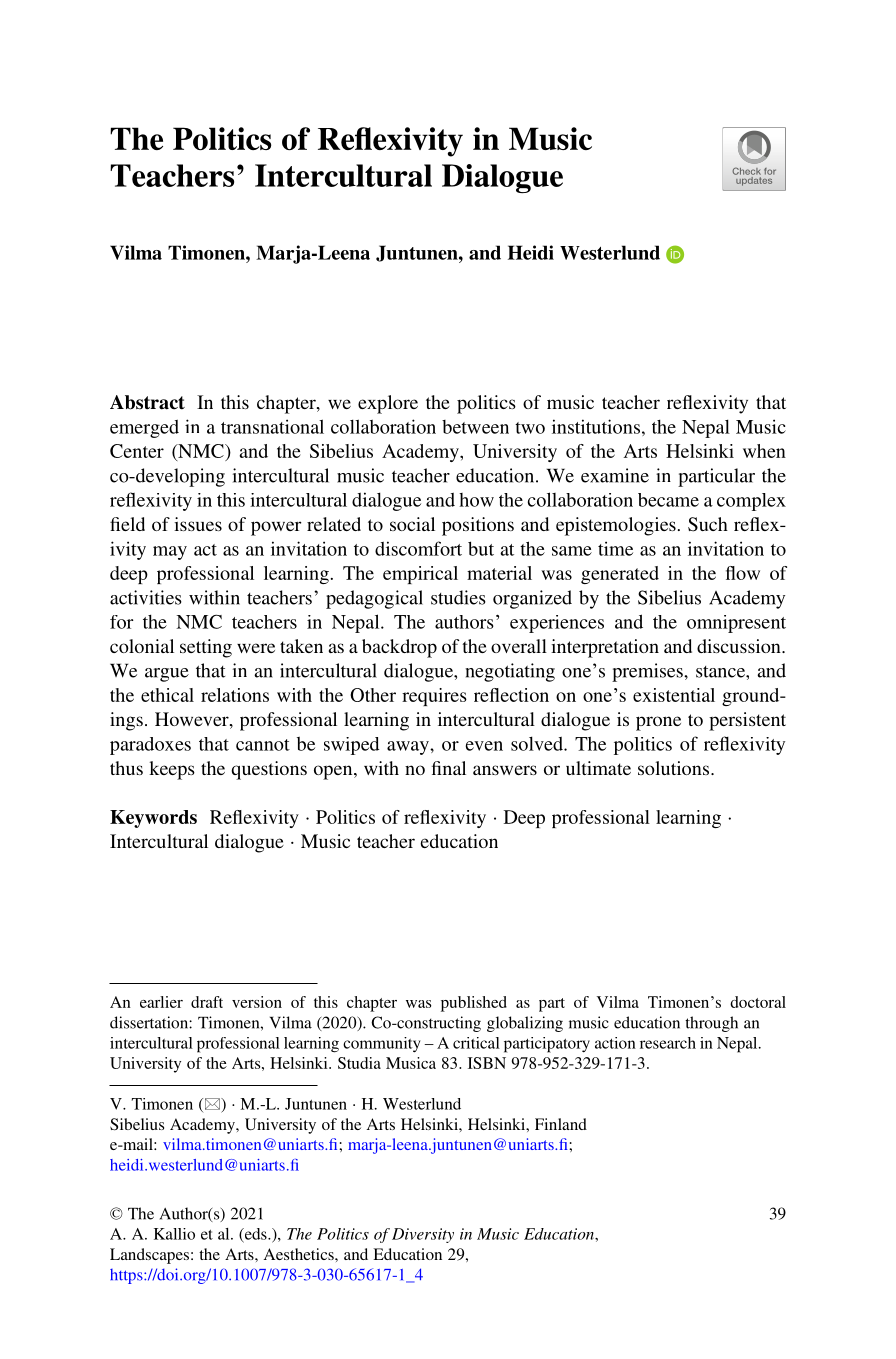  What do you see at coordinates (475, 427) in the image?
I see `between` at bounding box center [475, 427].
